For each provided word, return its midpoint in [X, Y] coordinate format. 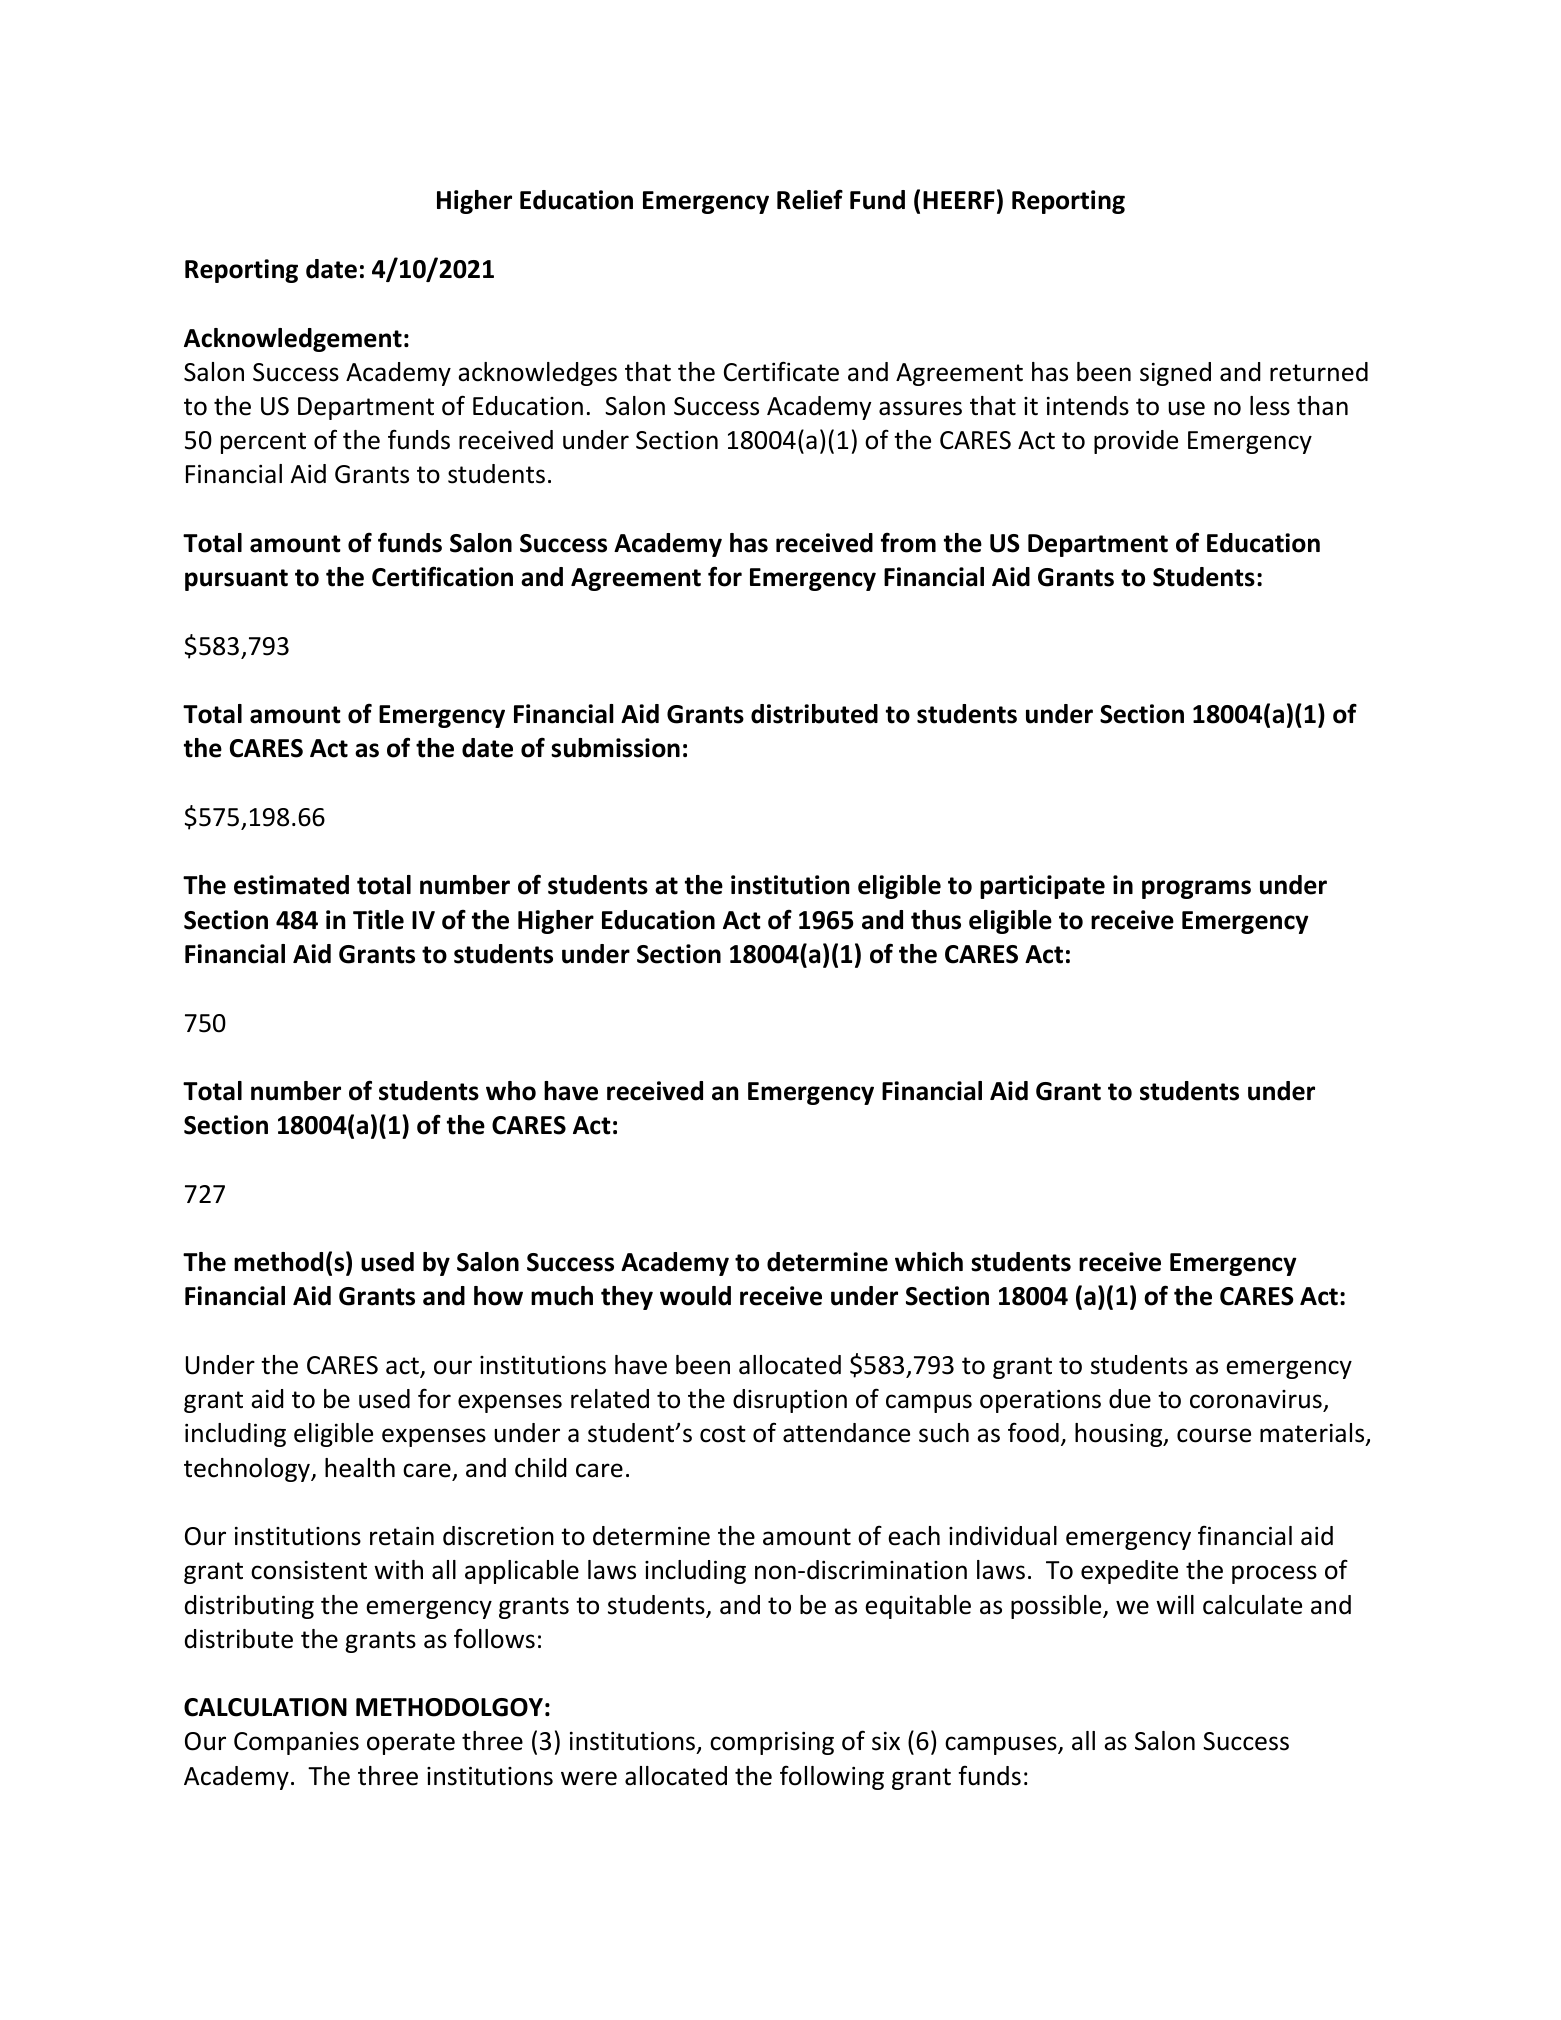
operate [411, 1744]
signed [1175, 374]
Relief [810, 199]
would [695, 1296]
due [1130, 1399]
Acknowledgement [293, 340]
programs [1196, 889]
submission [615, 748]
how [498, 1296]
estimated [291, 885]
